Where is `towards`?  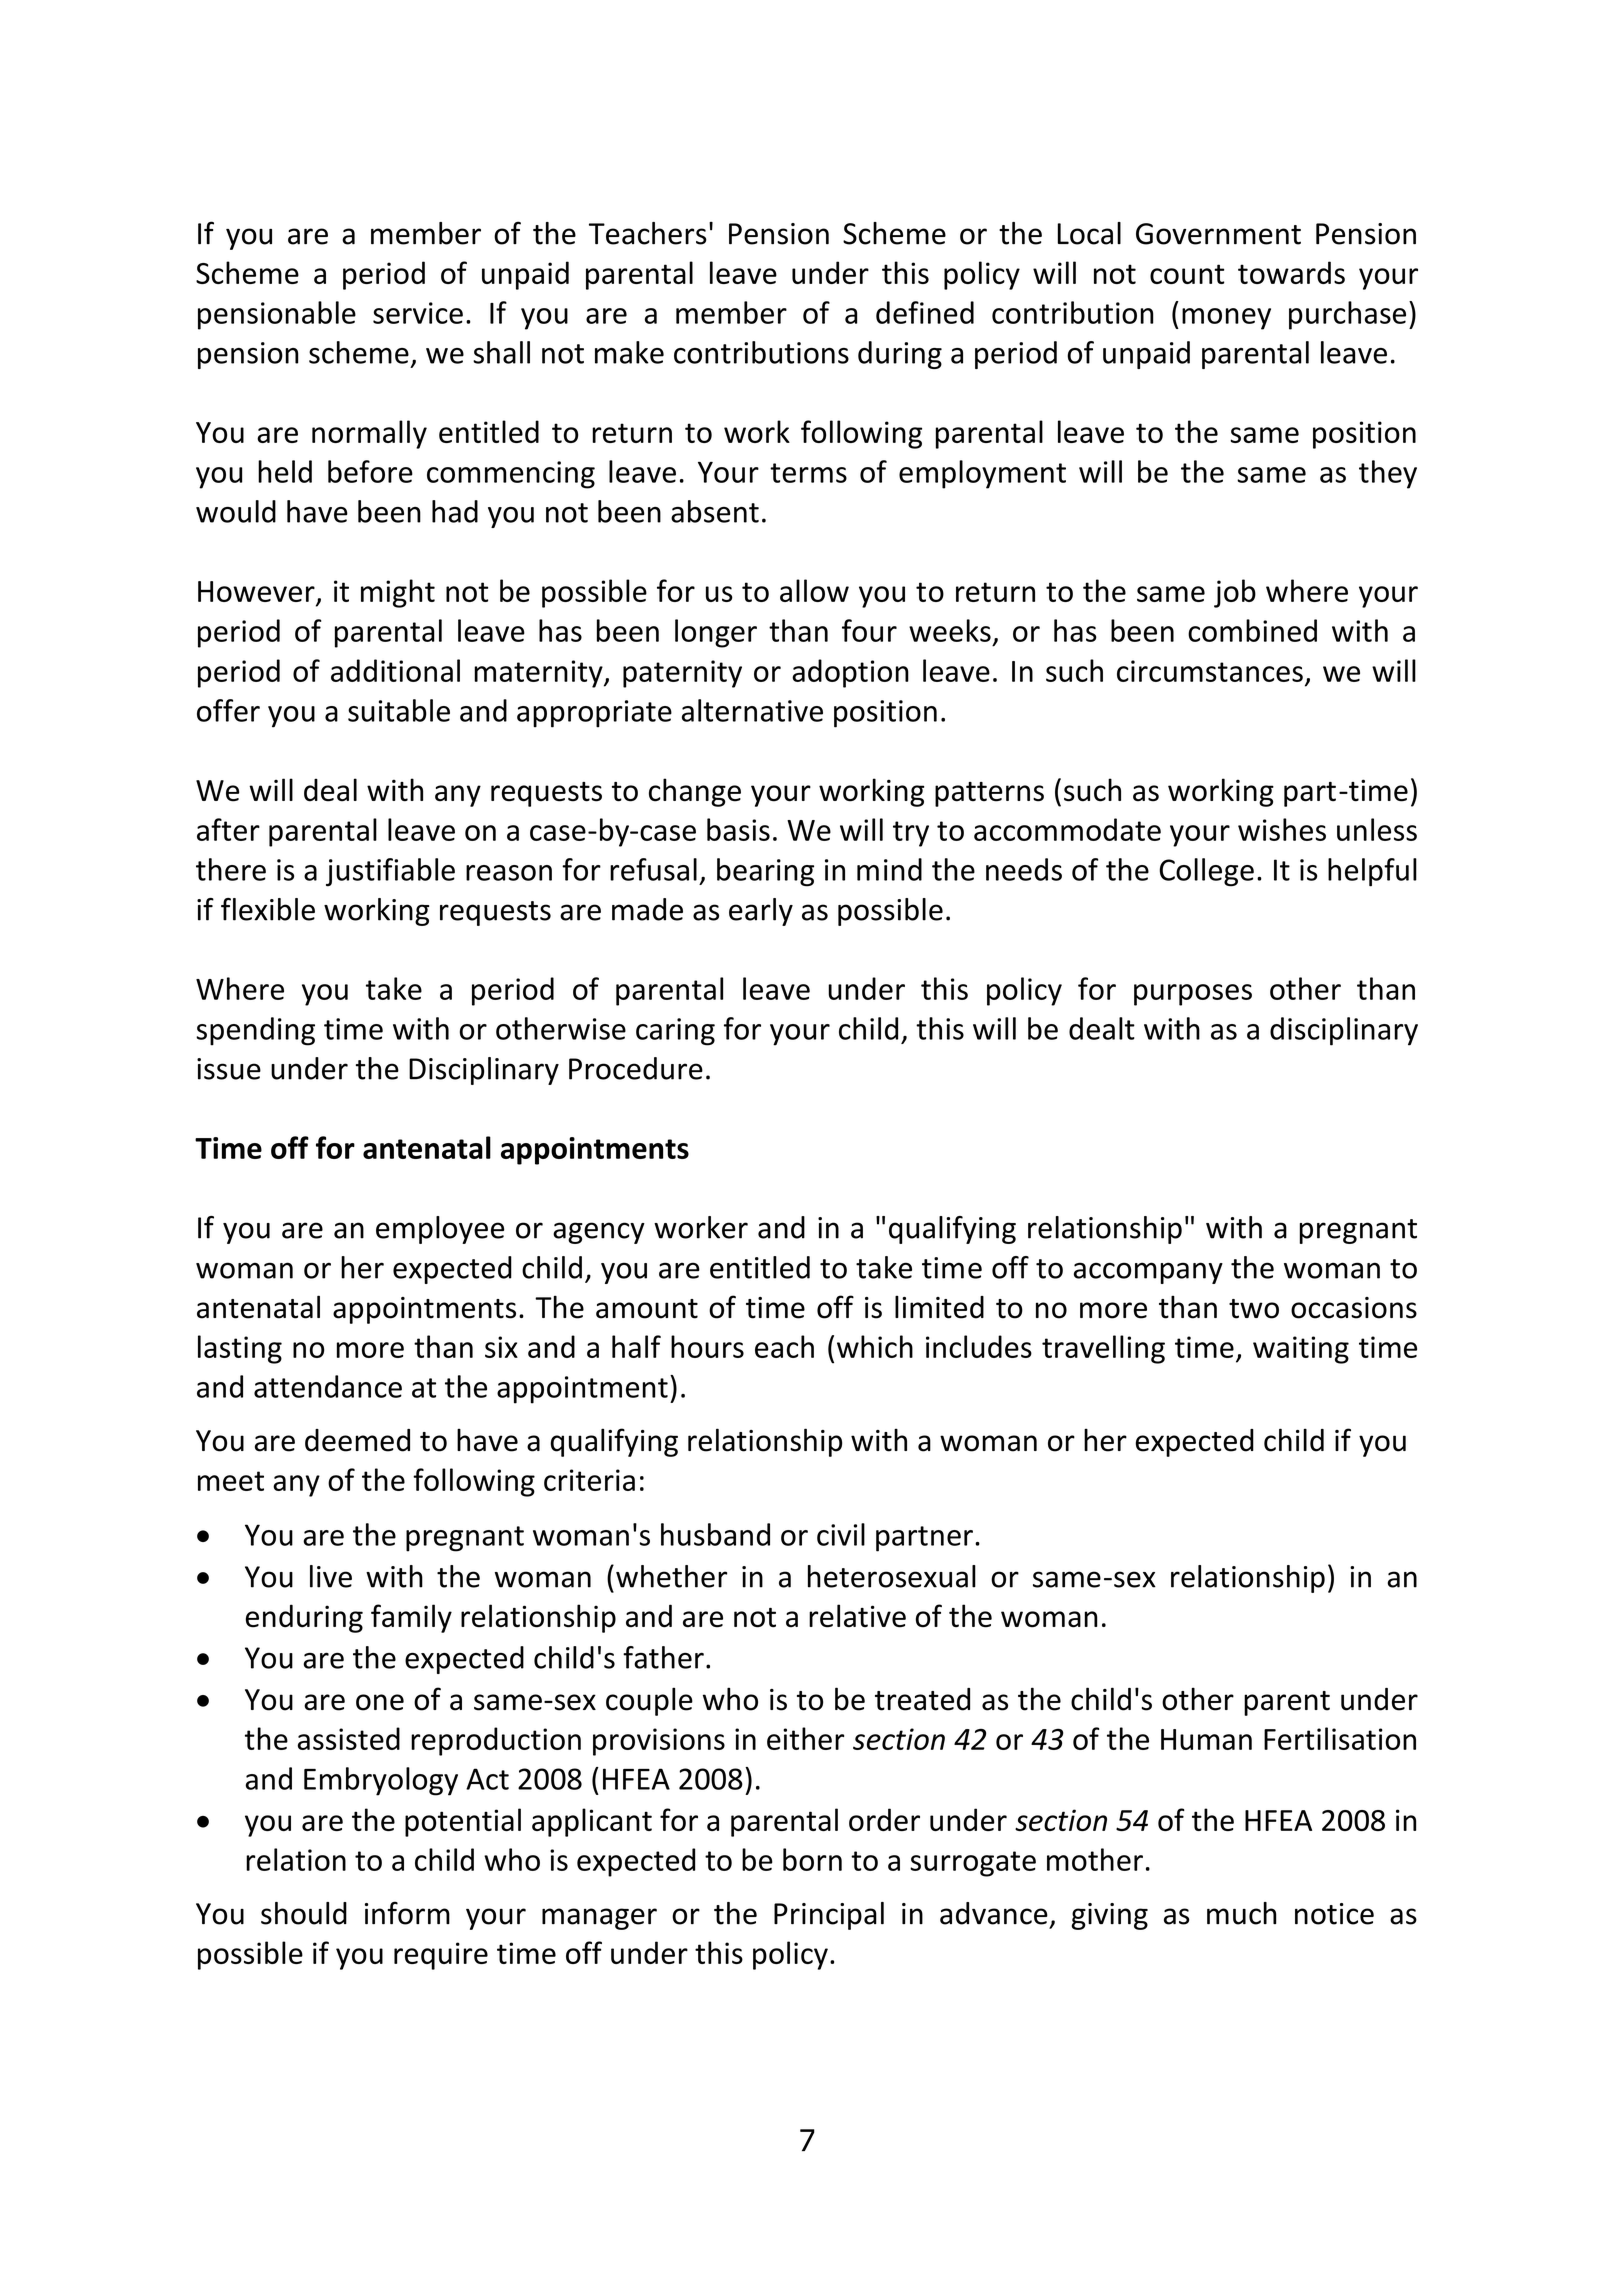 towards is located at coordinates (1291, 272).
